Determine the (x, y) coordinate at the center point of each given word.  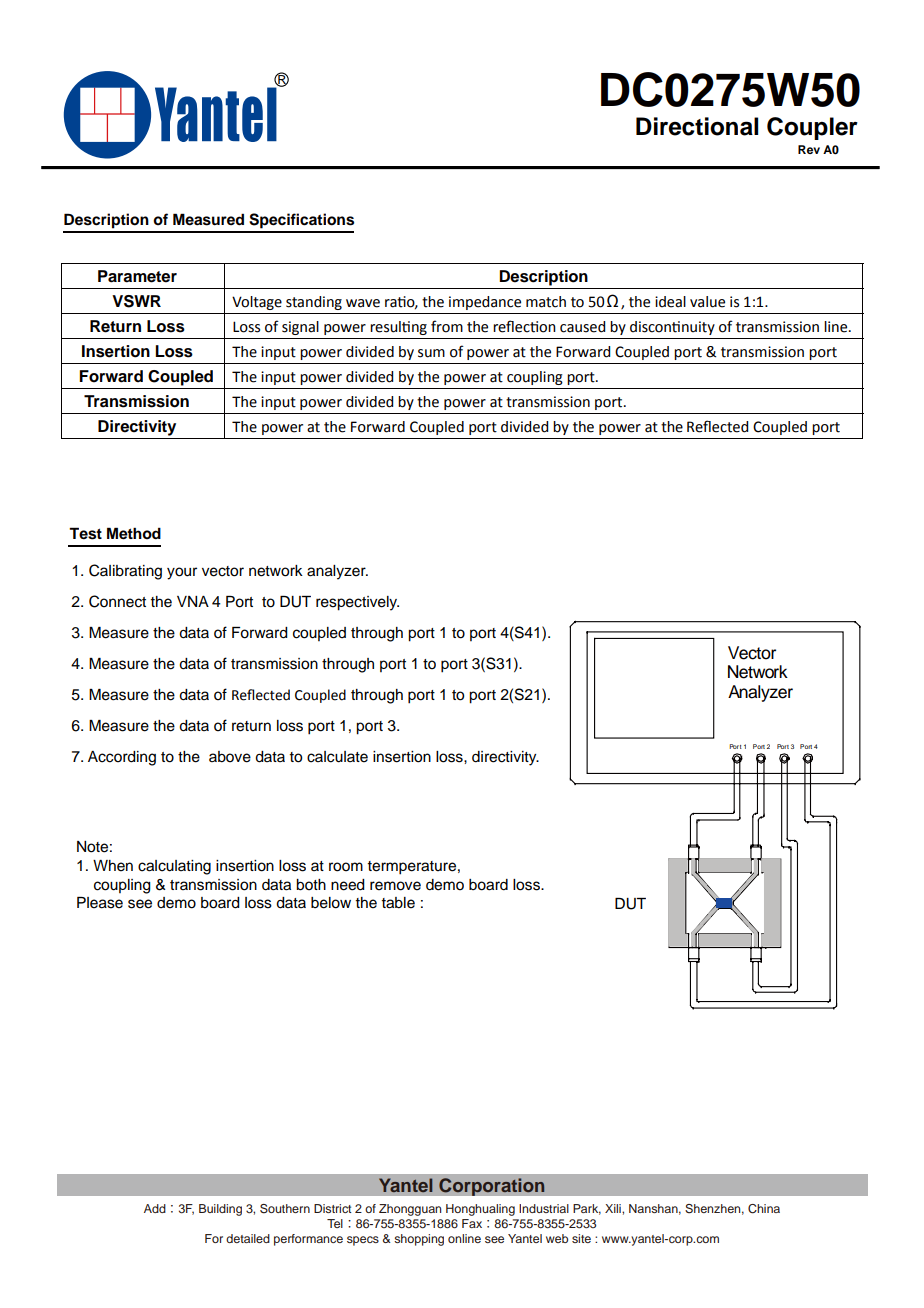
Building (220, 1210)
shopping (419, 1240)
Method (134, 533)
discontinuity (672, 328)
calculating (174, 867)
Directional (697, 126)
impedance (485, 303)
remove (395, 886)
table (398, 903)
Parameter (137, 276)
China (764, 1209)
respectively (357, 603)
